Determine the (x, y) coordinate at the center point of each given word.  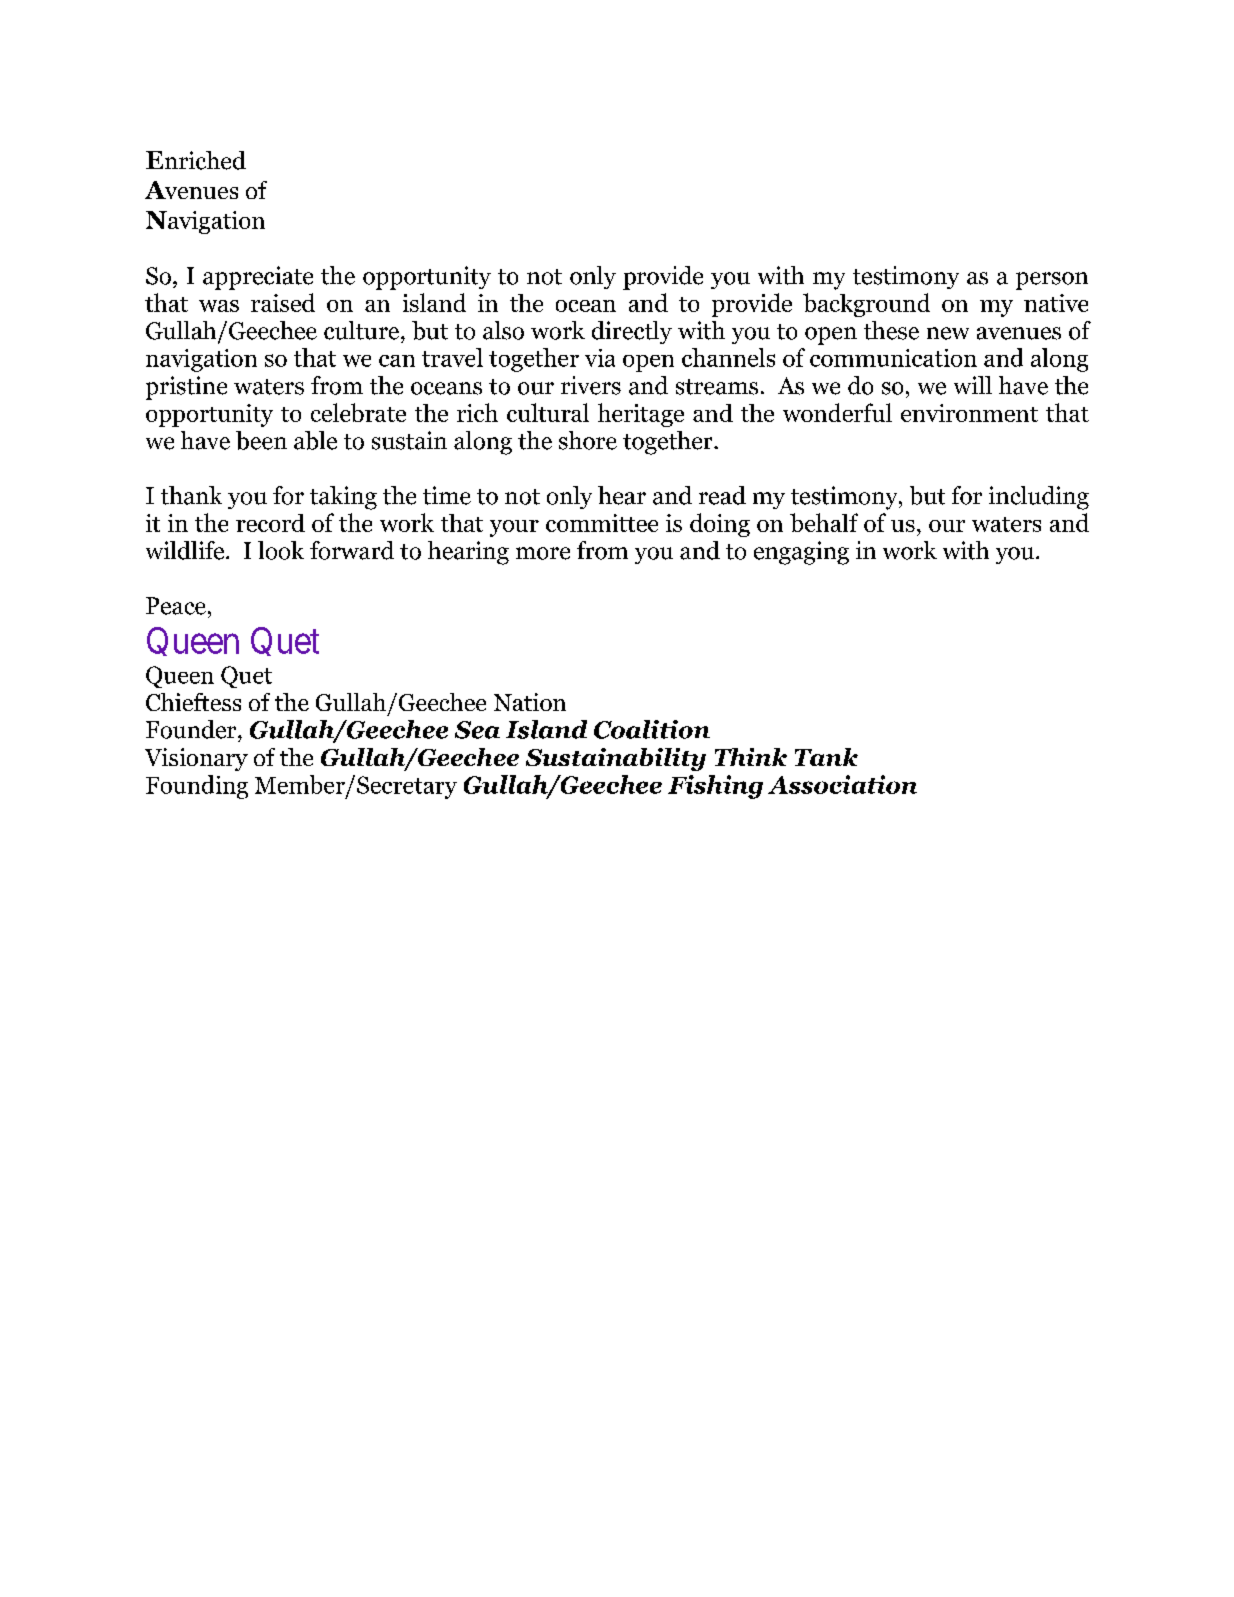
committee (602, 523)
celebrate (358, 412)
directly (632, 332)
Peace (176, 606)
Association (842, 784)
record (270, 523)
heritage (641, 415)
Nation (530, 702)
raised (283, 302)
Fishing (715, 787)
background (866, 305)
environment (969, 413)
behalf (824, 522)
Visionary (196, 759)
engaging (801, 553)
